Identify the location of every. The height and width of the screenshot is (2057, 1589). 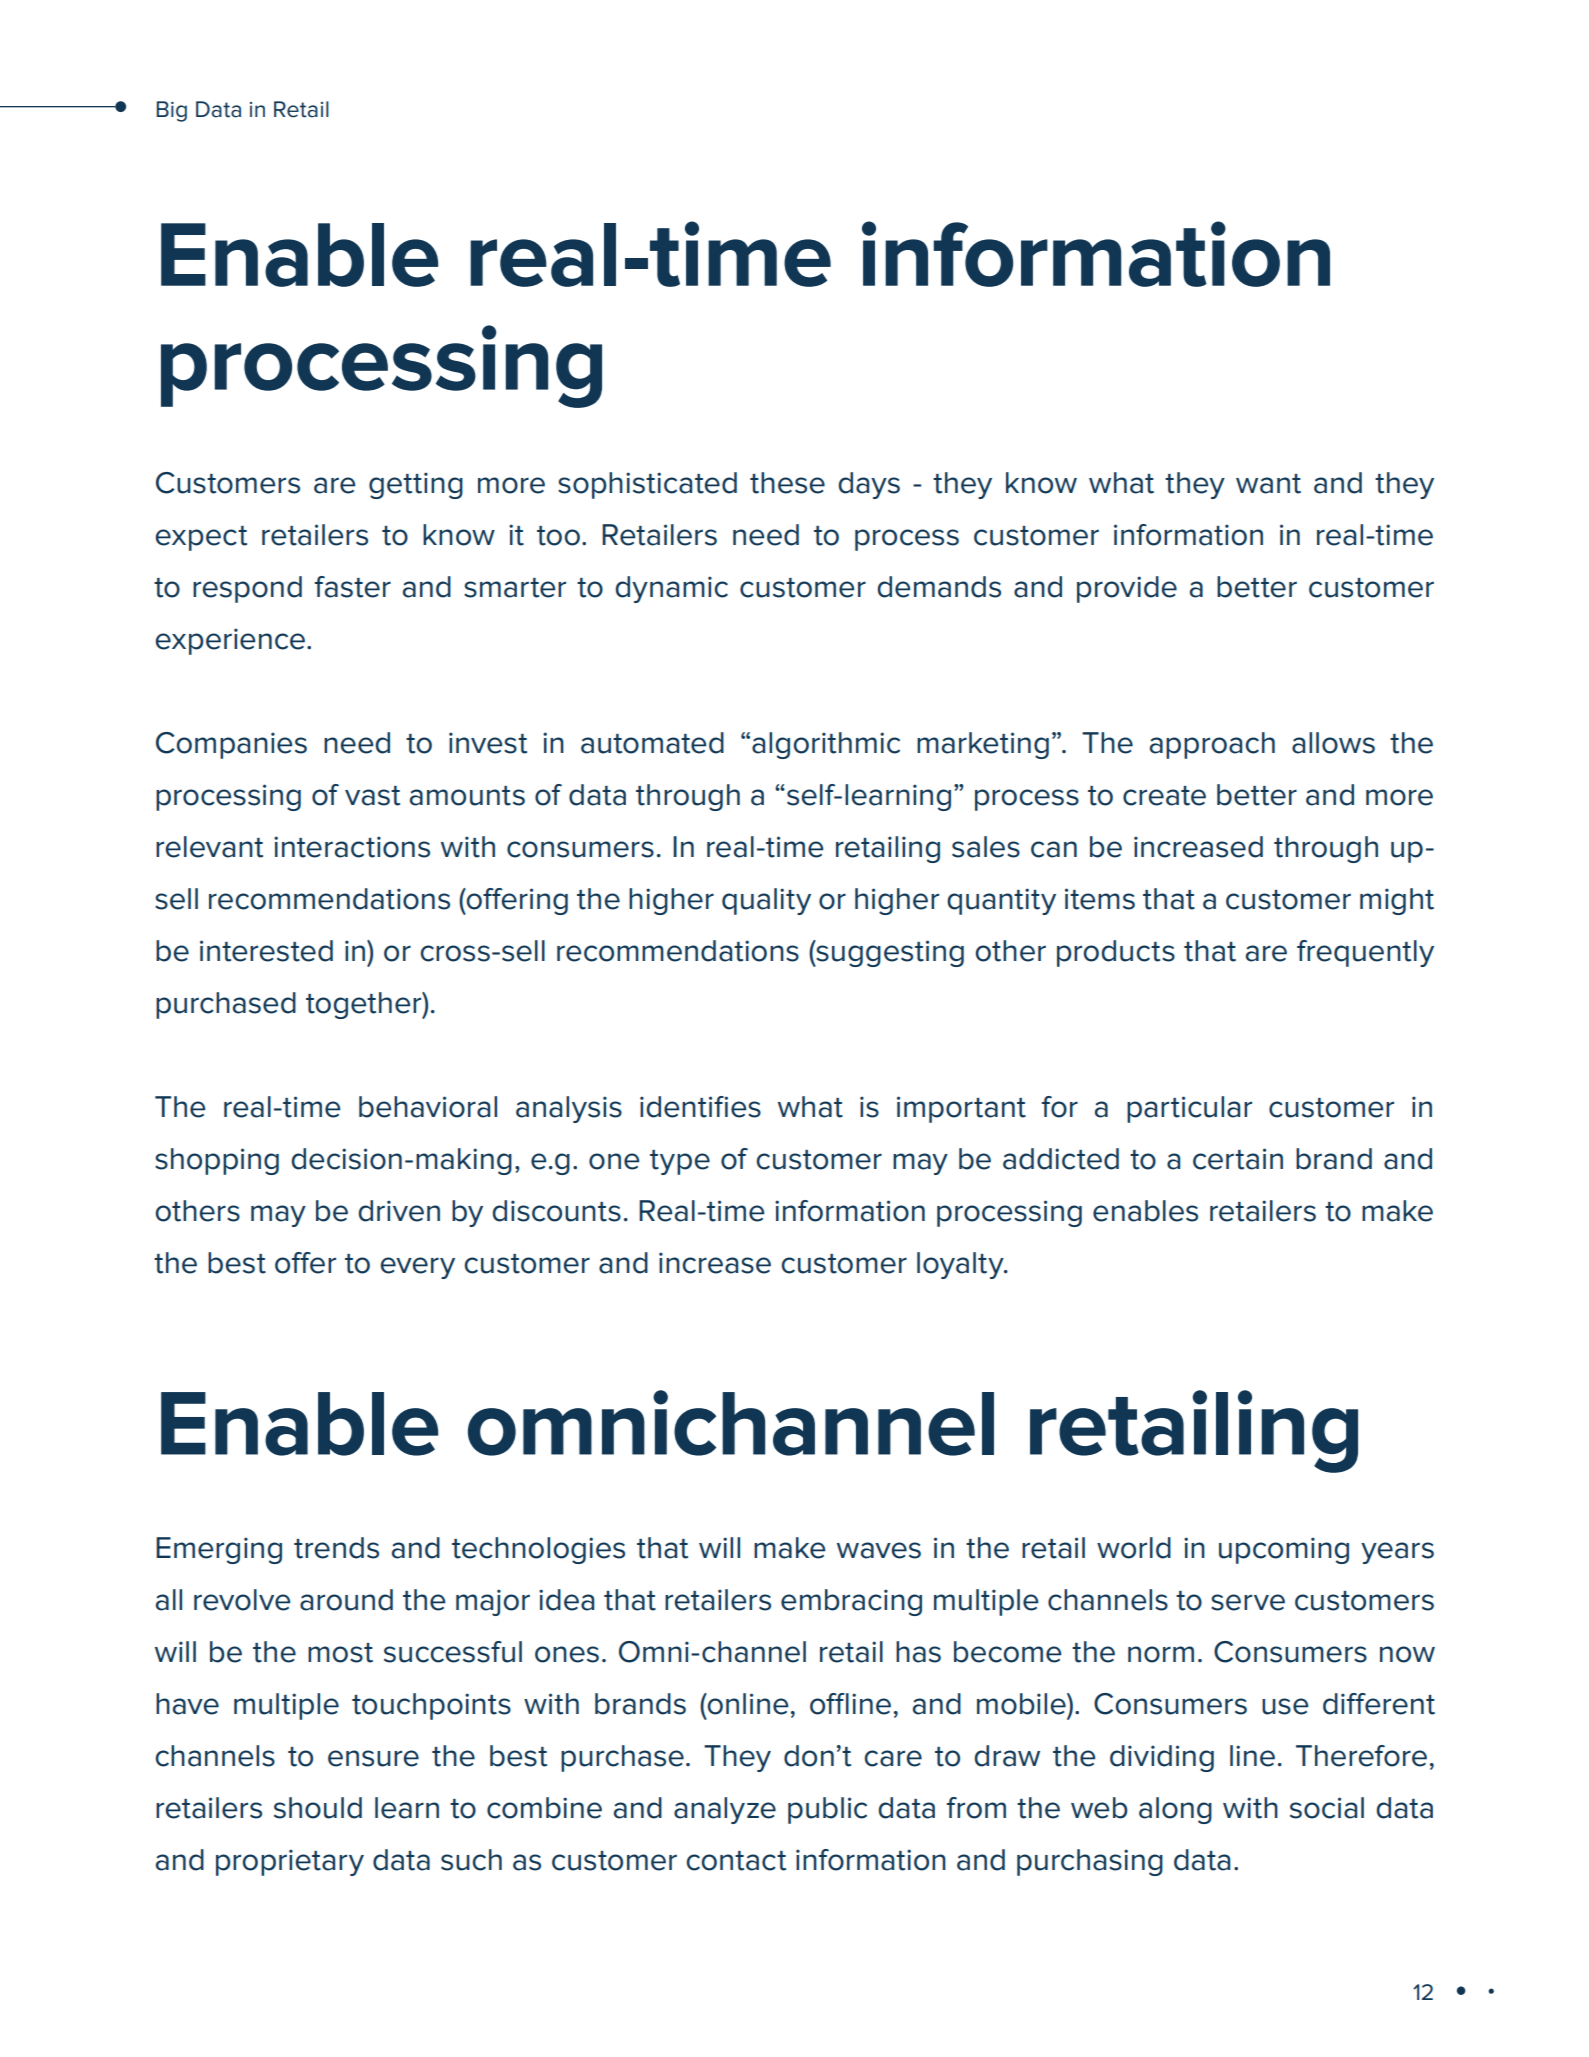
(417, 1268).
